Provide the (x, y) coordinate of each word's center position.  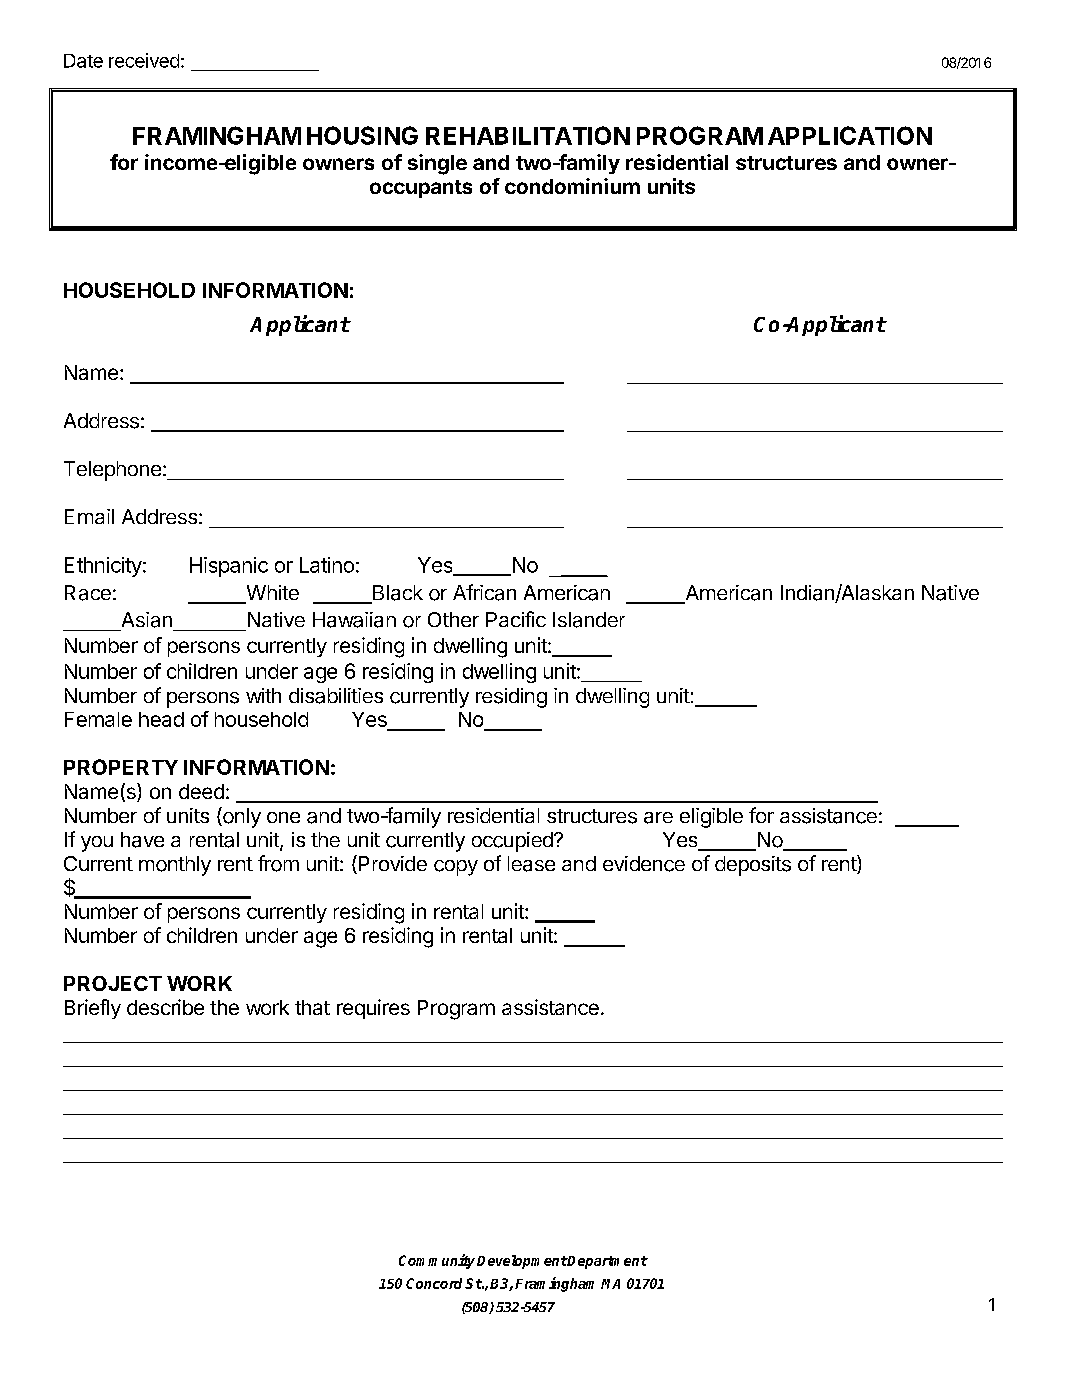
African (484, 592)
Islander (589, 620)
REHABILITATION (528, 135)
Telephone (112, 471)
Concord (434, 1283)
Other (453, 619)
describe (165, 1007)
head (161, 719)
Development (522, 1262)
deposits (753, 866)
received (144, 60)
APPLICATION (850, 135)
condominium (572, 186)
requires (373, 1009)
